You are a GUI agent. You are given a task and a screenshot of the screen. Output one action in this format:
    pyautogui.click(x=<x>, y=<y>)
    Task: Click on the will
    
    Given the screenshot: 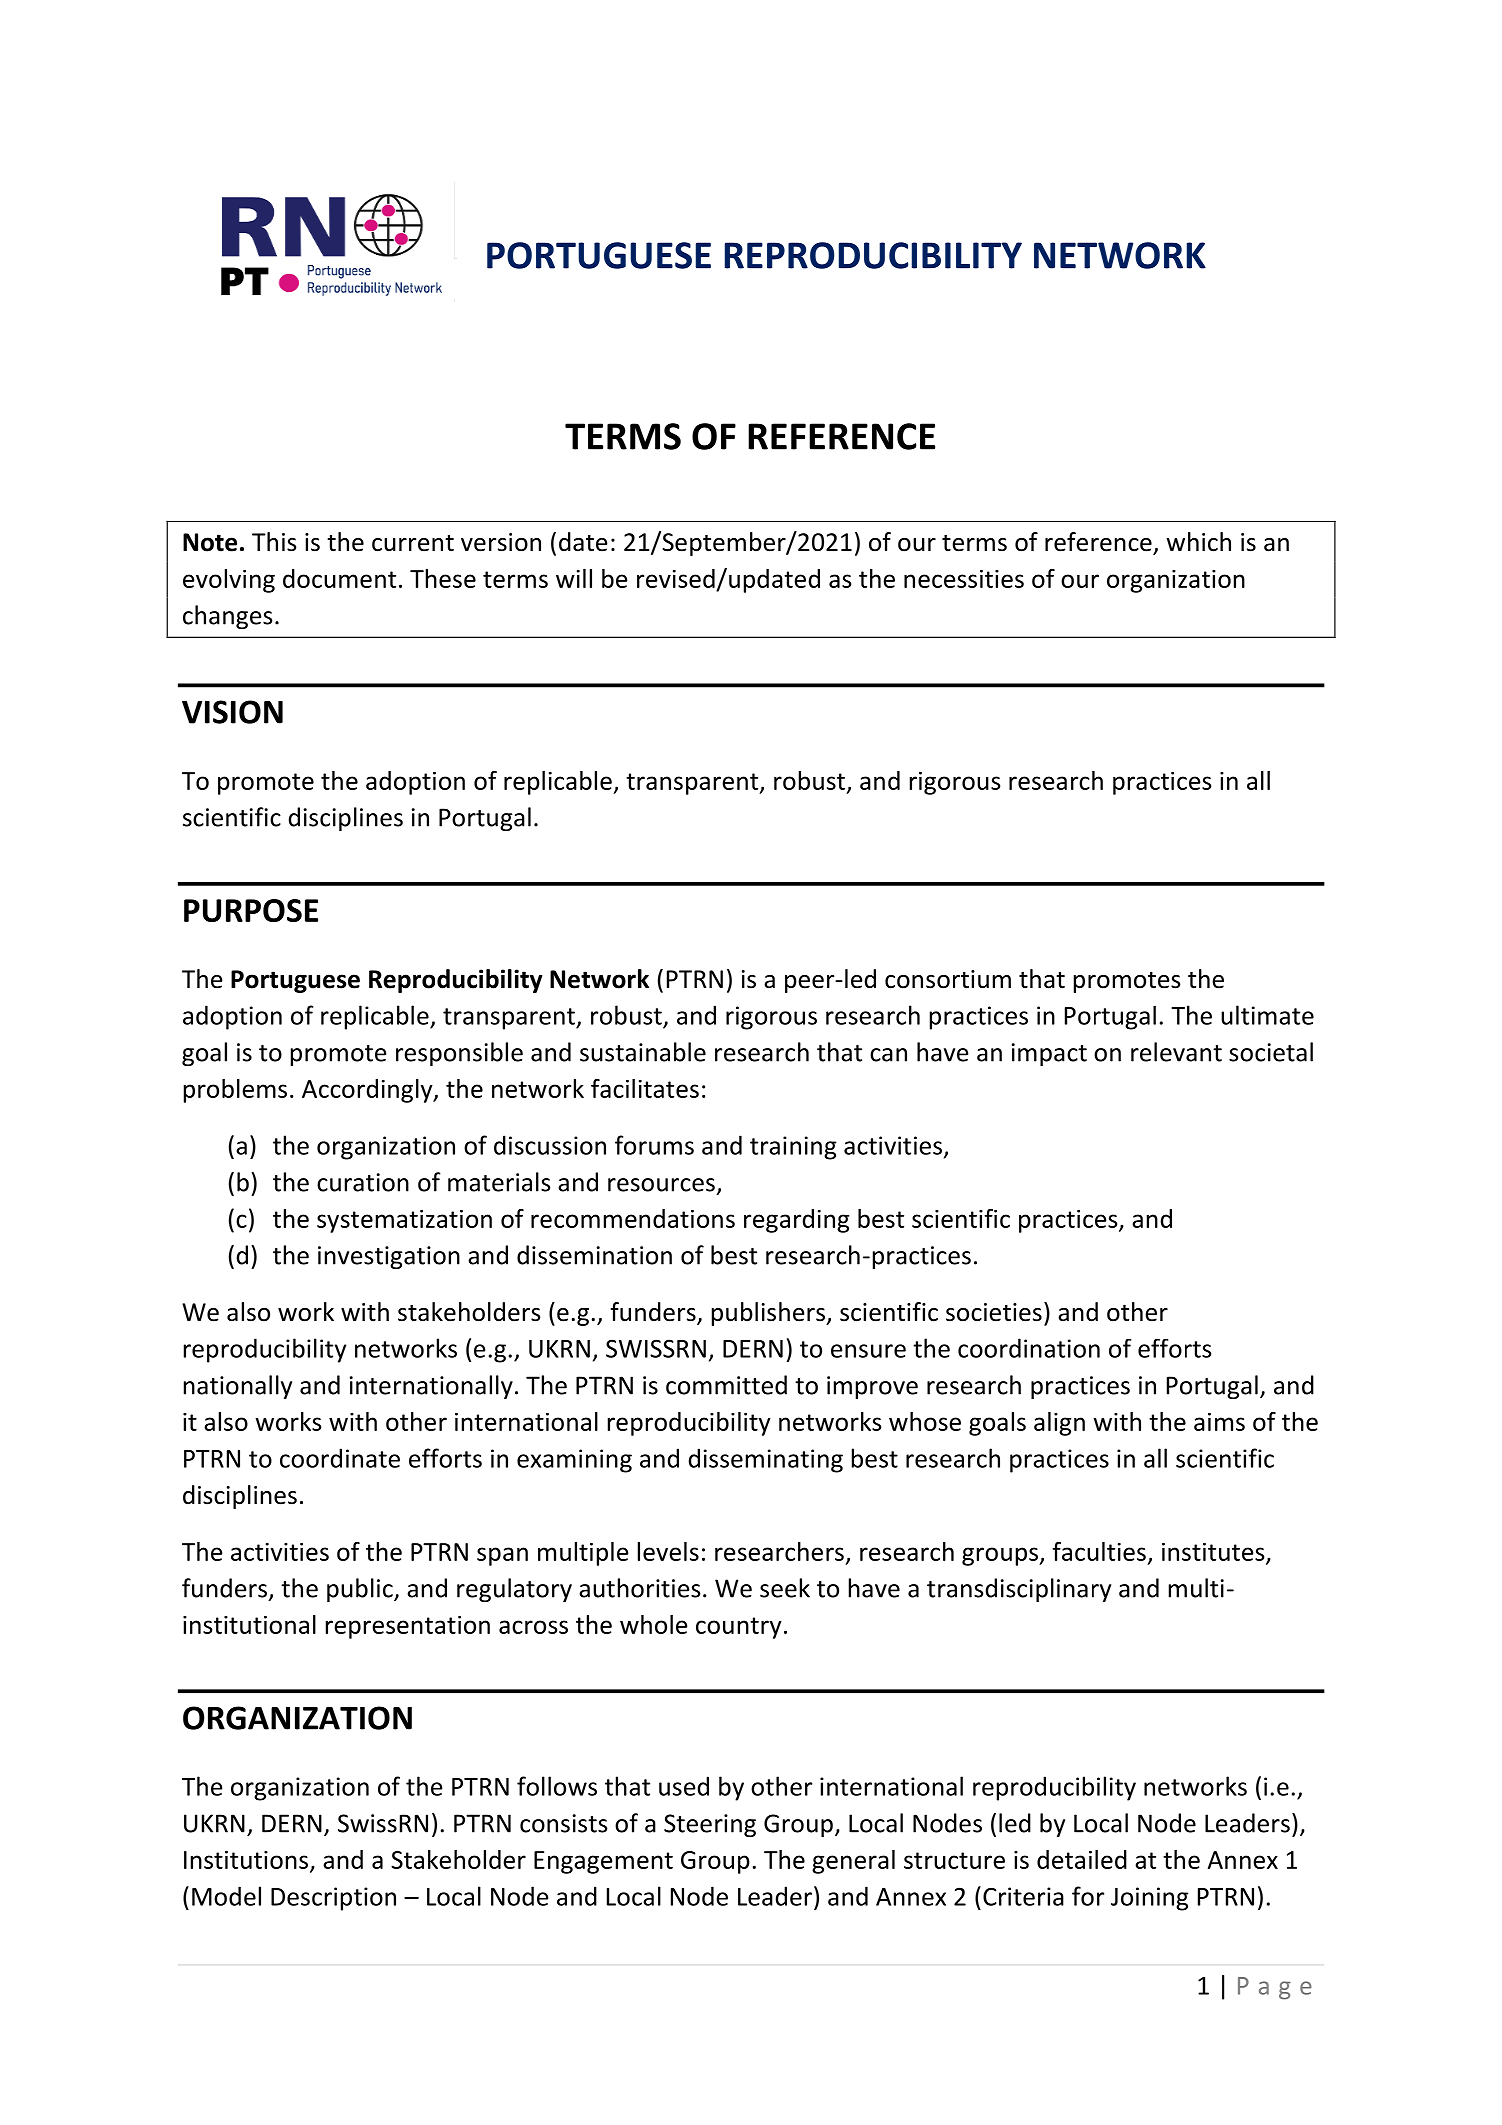 What is the action you would take?
    pyautogui.click(x=574, y=578)
